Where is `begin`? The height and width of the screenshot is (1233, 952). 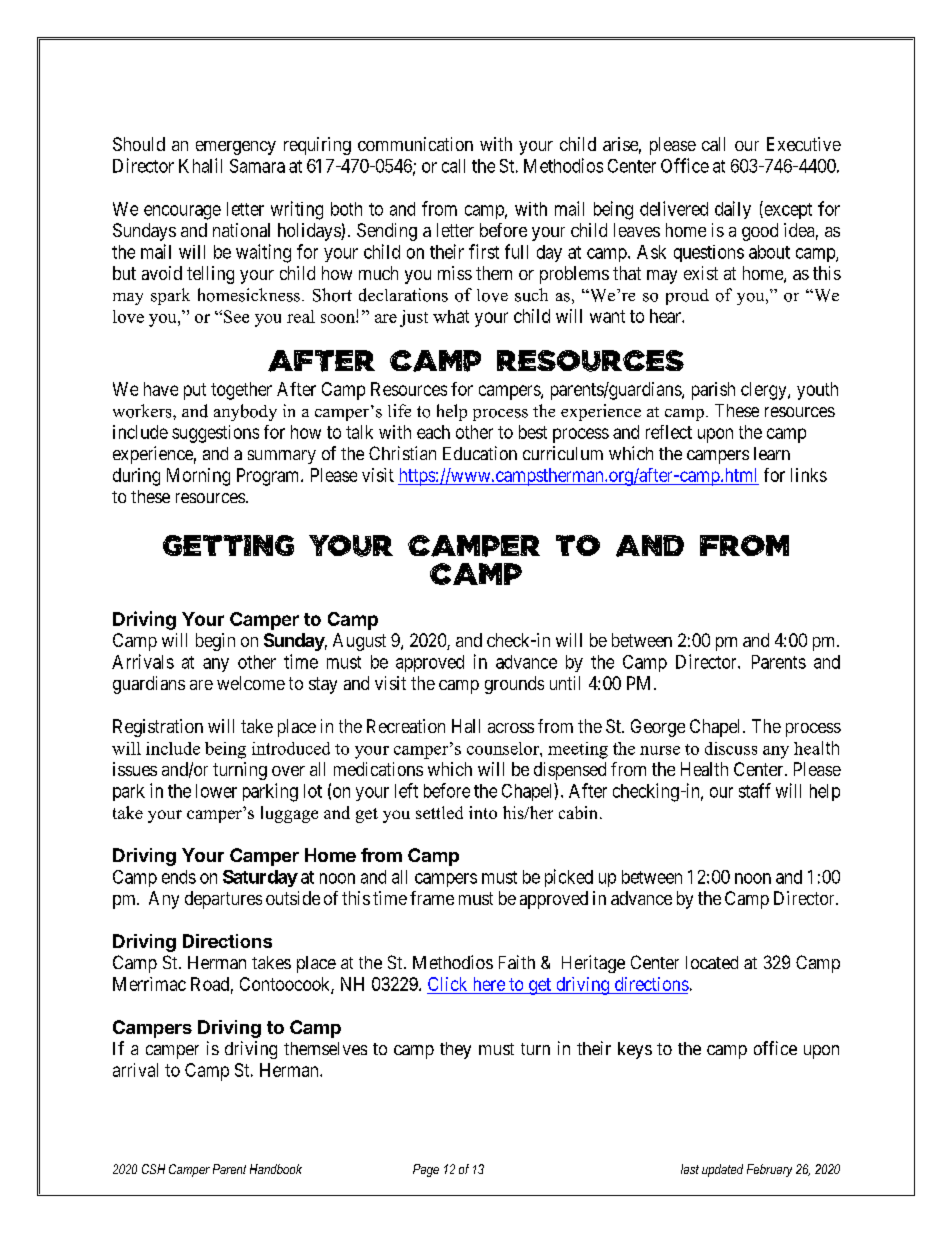
begin is located at coordinates (215, 642).
